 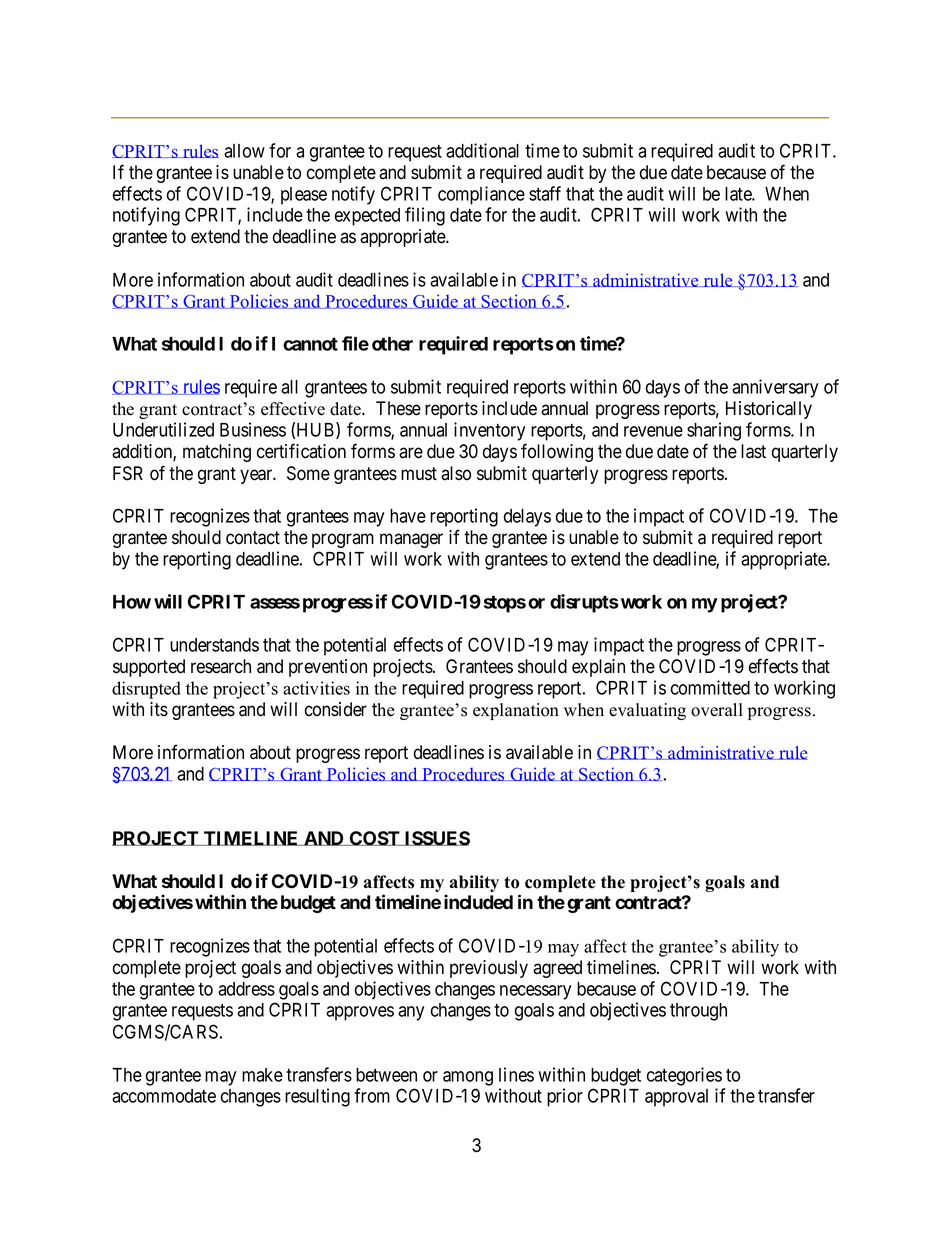 I want to click on understands, so click(x=214, y=645).
